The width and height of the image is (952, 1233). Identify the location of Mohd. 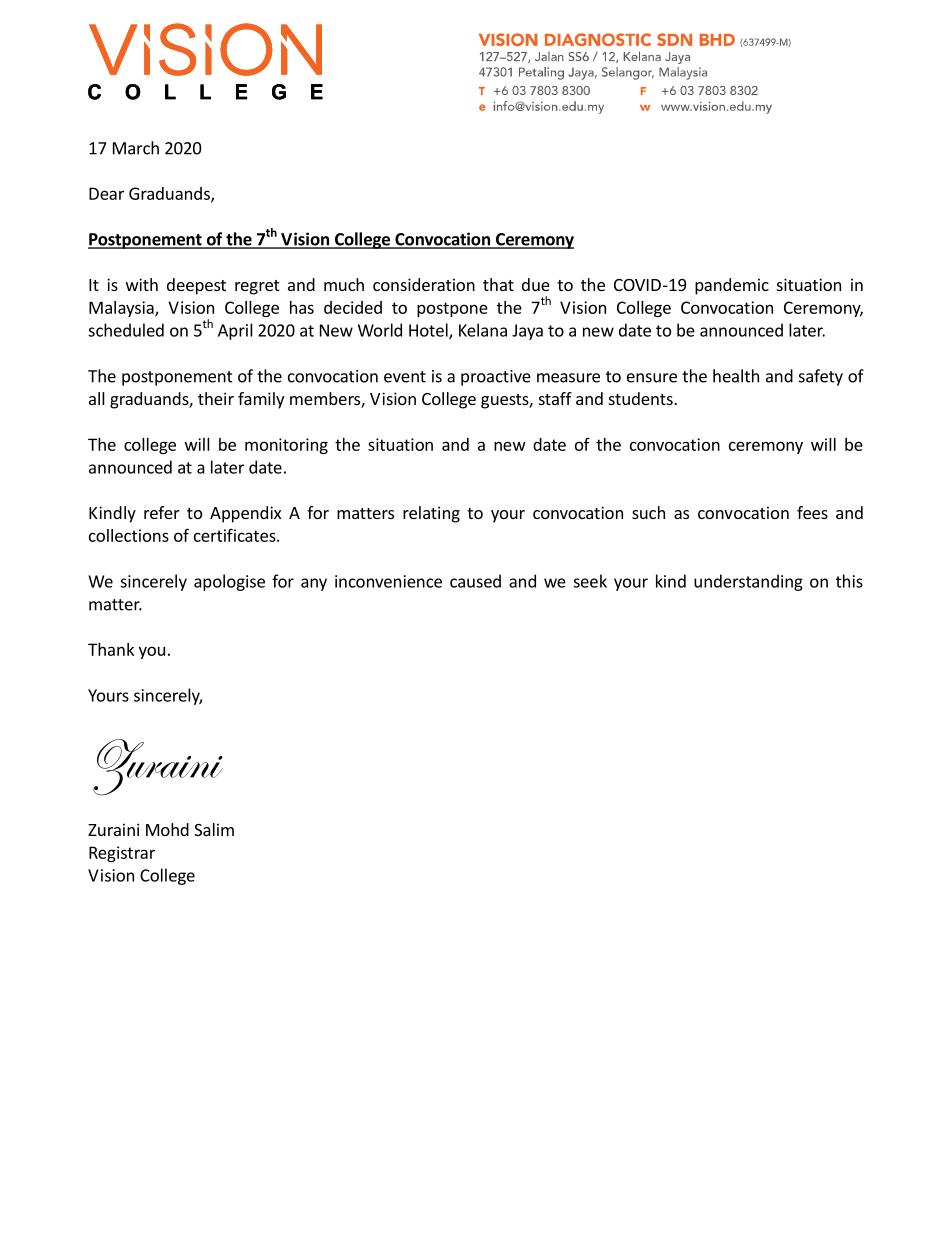
(167, 829).
